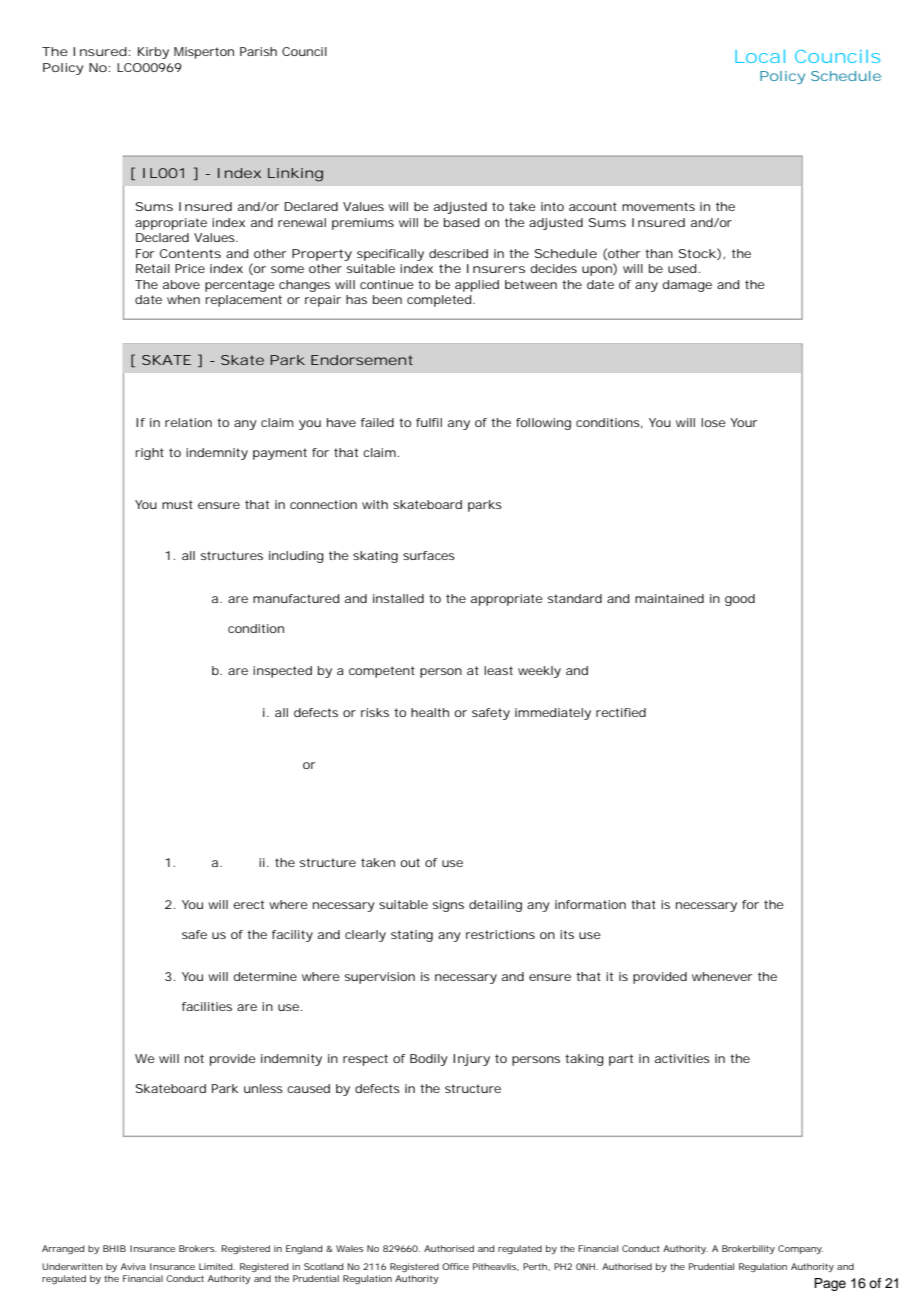  I want to click on based, so click(461, 222).
